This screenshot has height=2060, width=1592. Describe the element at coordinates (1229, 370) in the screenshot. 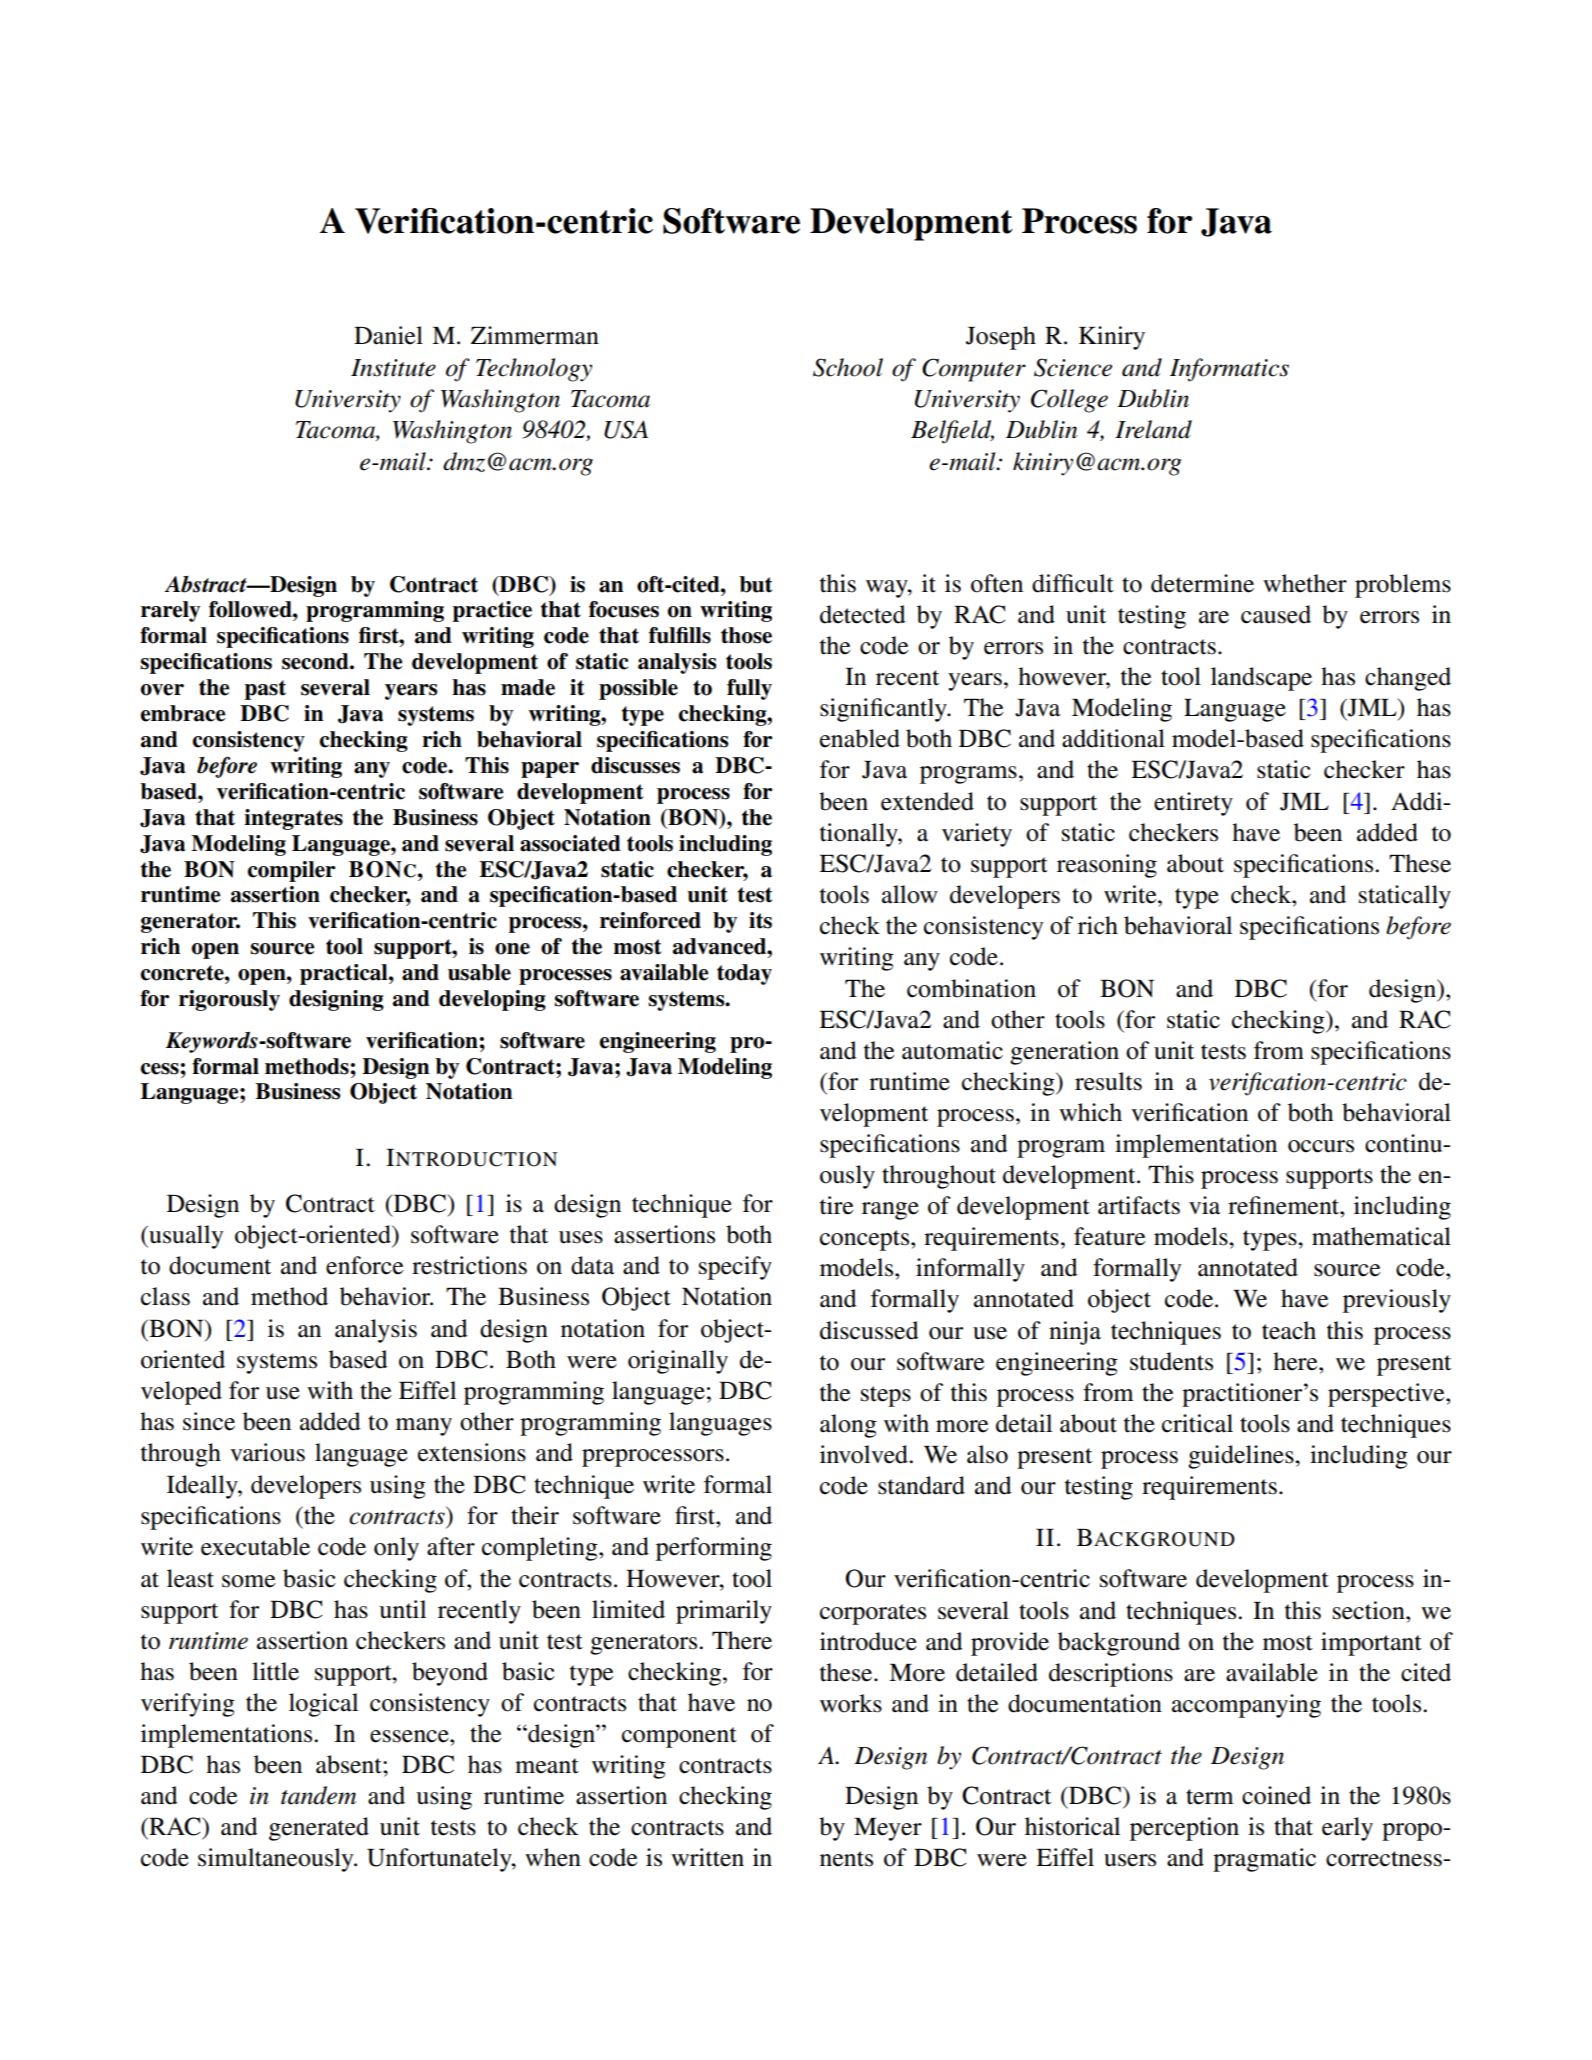

I see `Informatics` at that location.
